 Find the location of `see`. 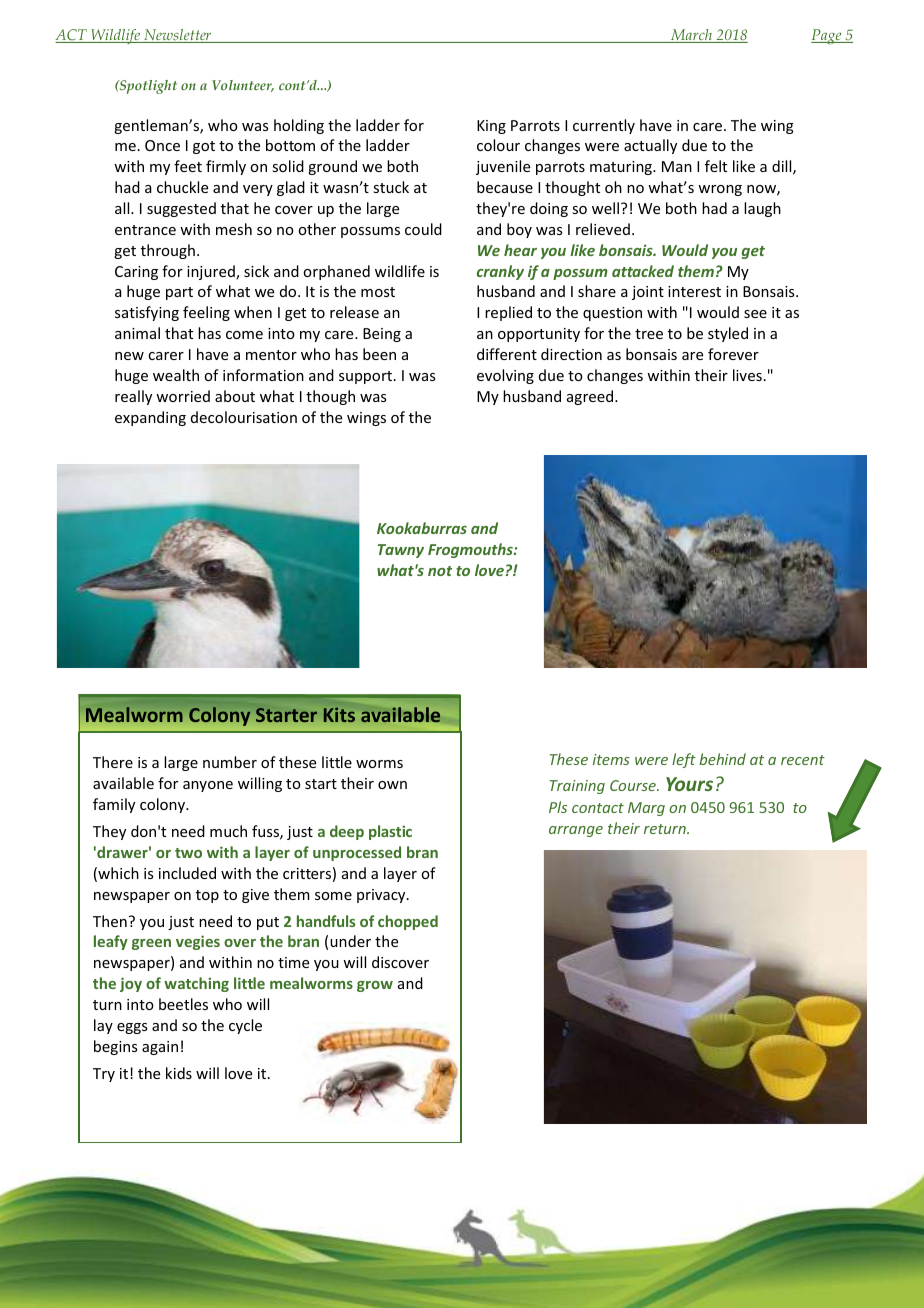

see is located at coordinates (755, 314).
